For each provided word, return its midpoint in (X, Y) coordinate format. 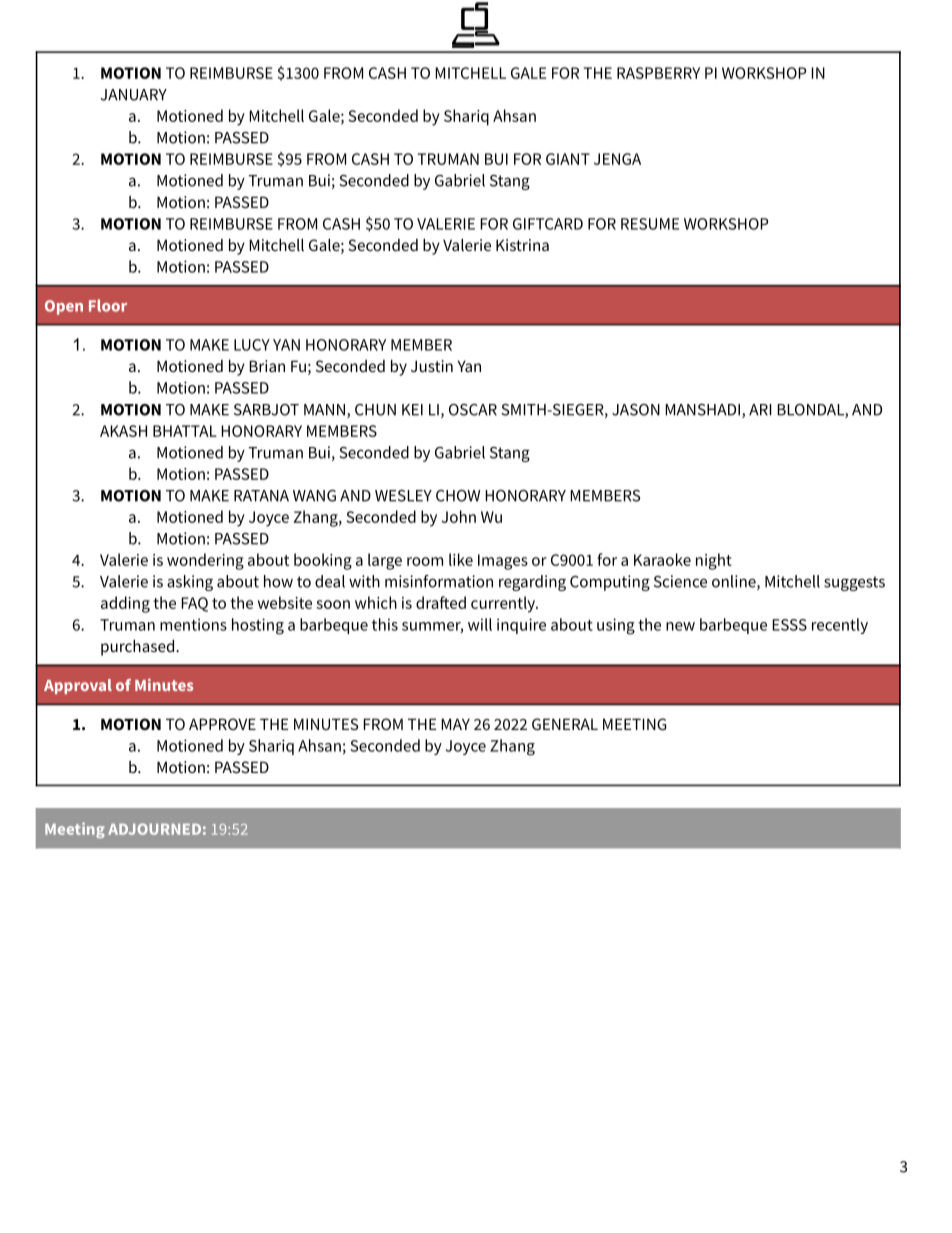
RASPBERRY (658, 73)
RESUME (650, 224)
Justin (432, 366)
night (714, 561)
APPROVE (222, 724)
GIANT (568, 159)
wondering (205, 561)
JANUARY (133, 95)
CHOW (458, 496)
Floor (108, 305)
